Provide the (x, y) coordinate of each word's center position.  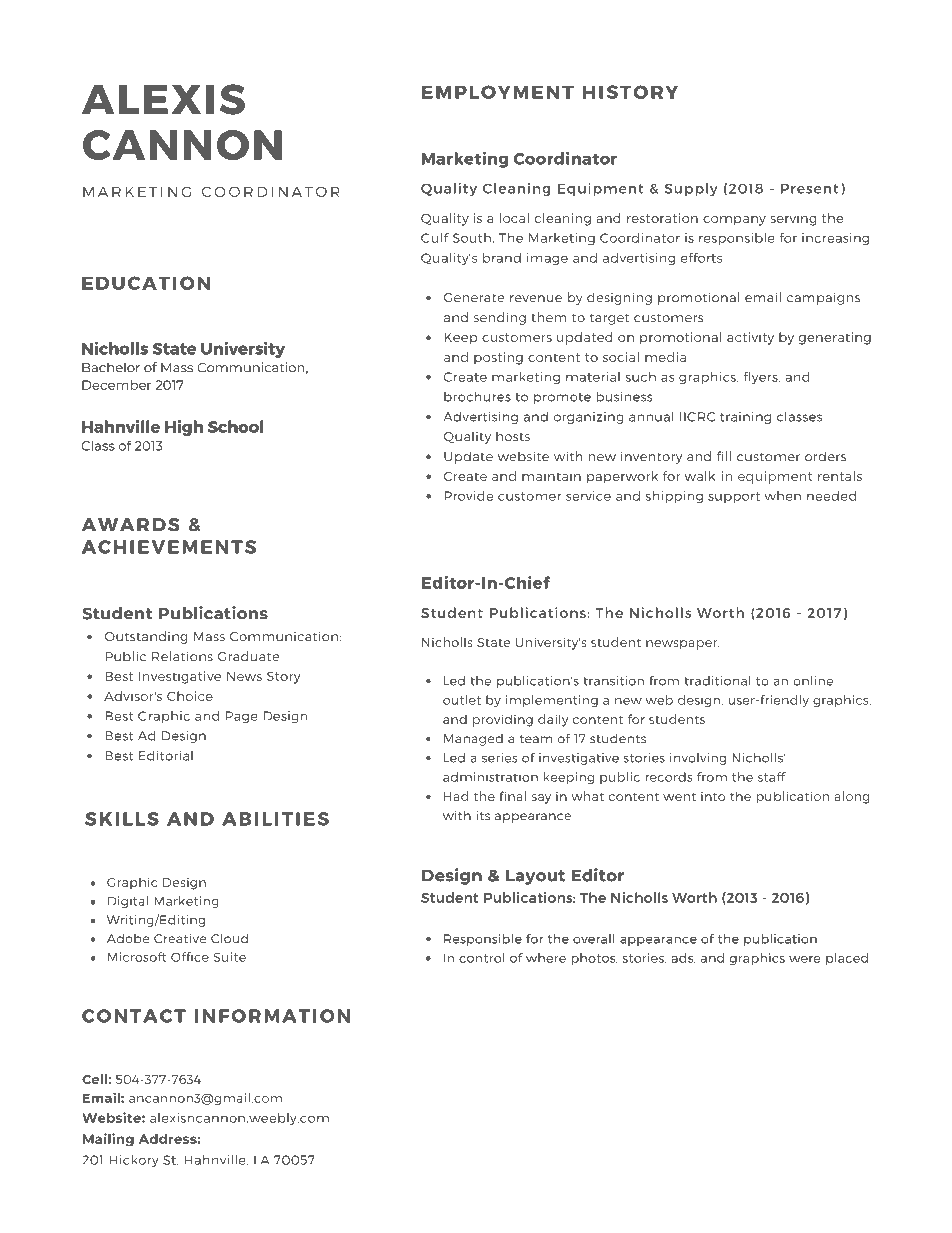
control (482, 958)
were (805, 959)
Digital (128, 902)
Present (809, 188)
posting (498, 358)
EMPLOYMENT (498, 92)
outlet (462, 700)
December (116, 385)
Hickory (134, 1161)
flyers (762, 378)
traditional (717, 681)
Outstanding (146, 637)
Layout (535, 877)
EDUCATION (146, 283)
